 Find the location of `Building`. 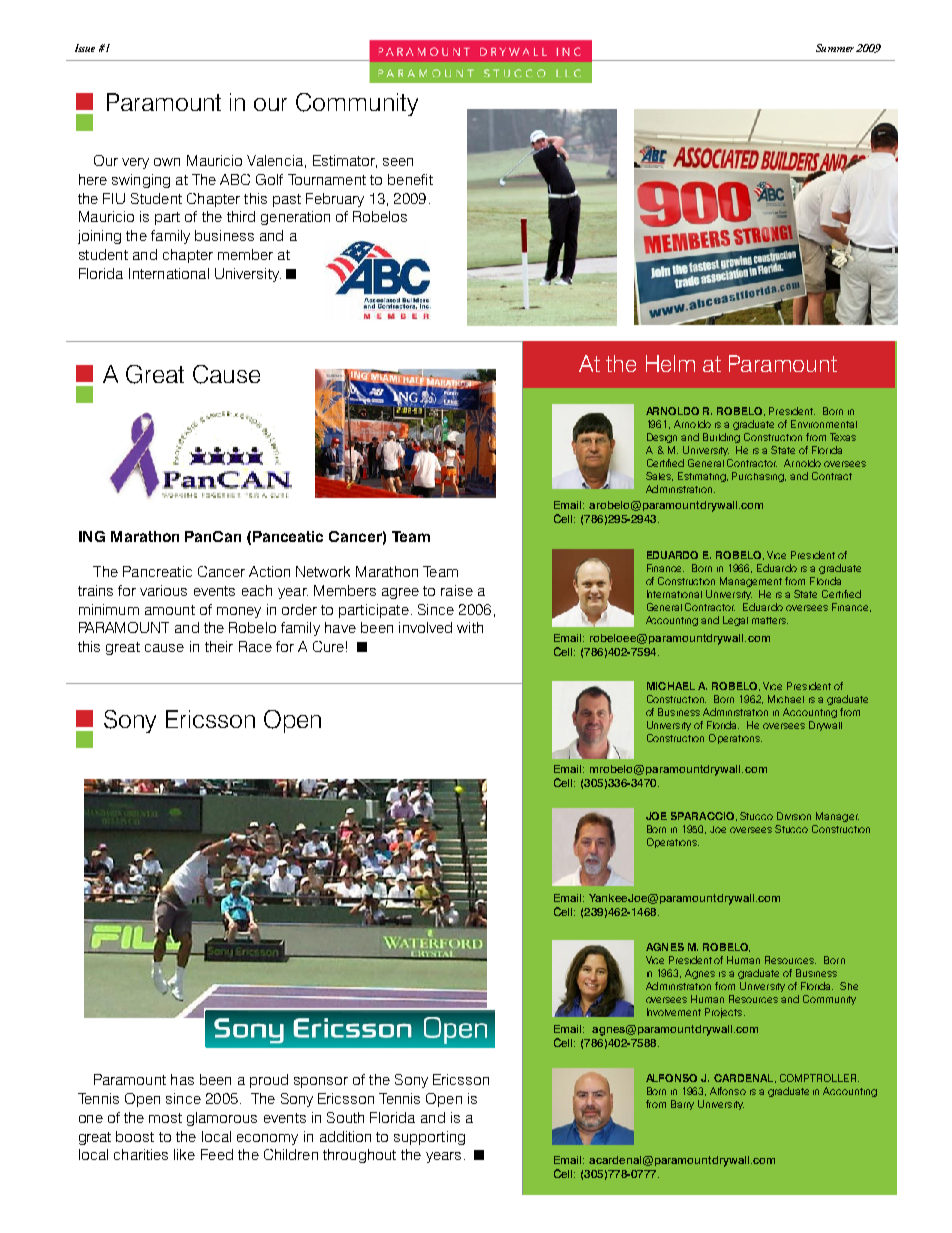

Building is located at coordinates (721, 438).
